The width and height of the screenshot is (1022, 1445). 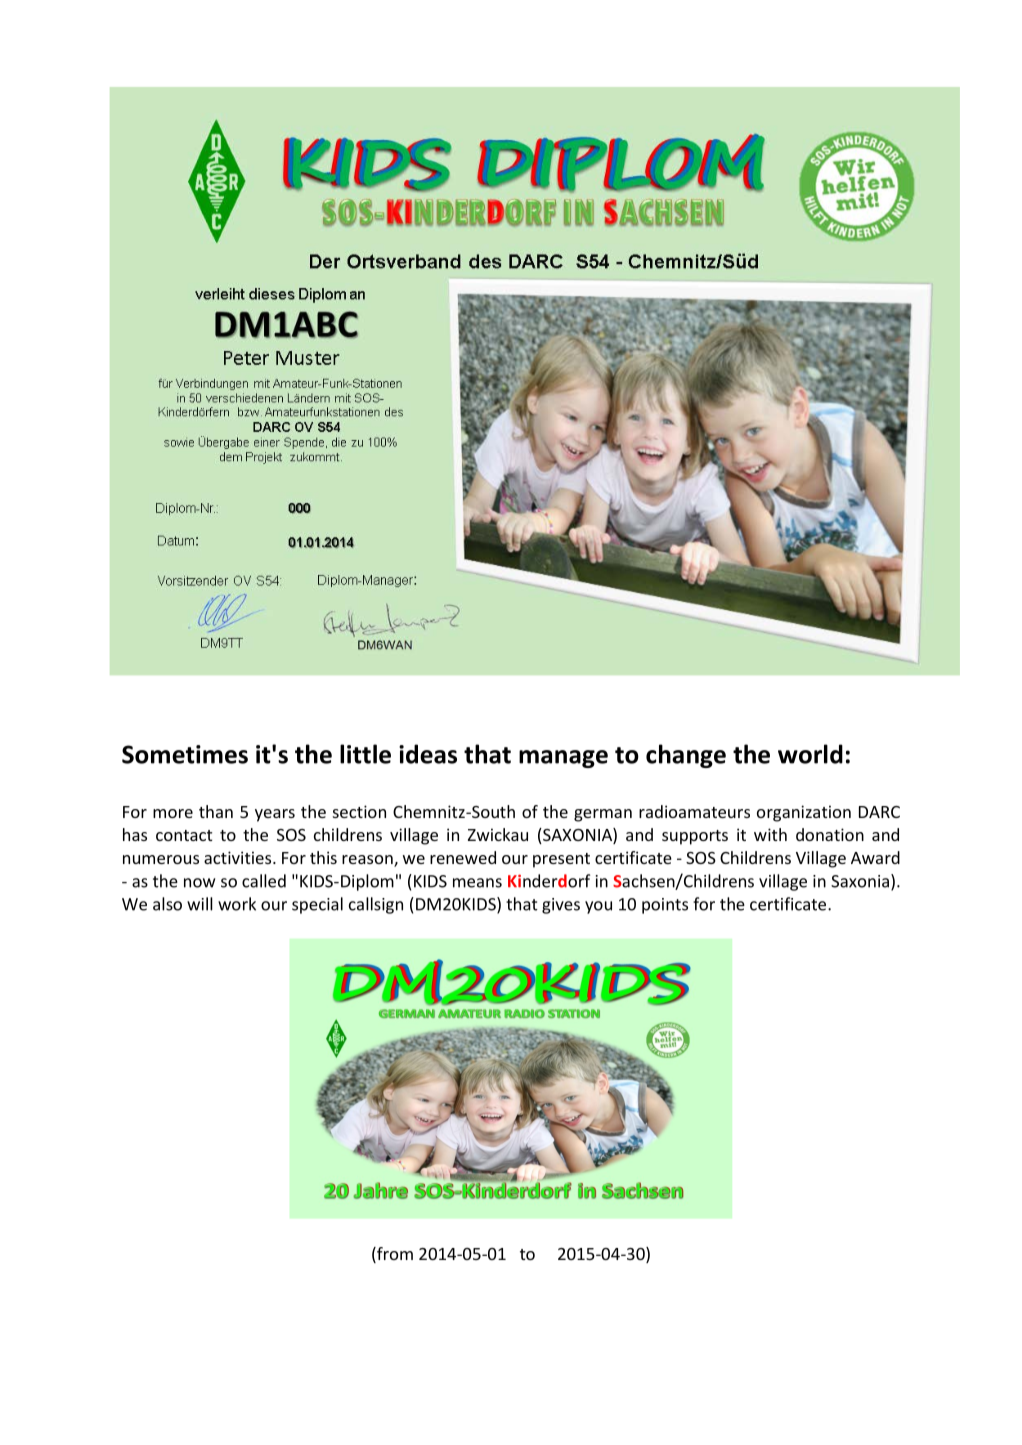 What do you see at coordinates (200, 904) in the screenshot?
I see `will` at bounding box center [200, 904].
